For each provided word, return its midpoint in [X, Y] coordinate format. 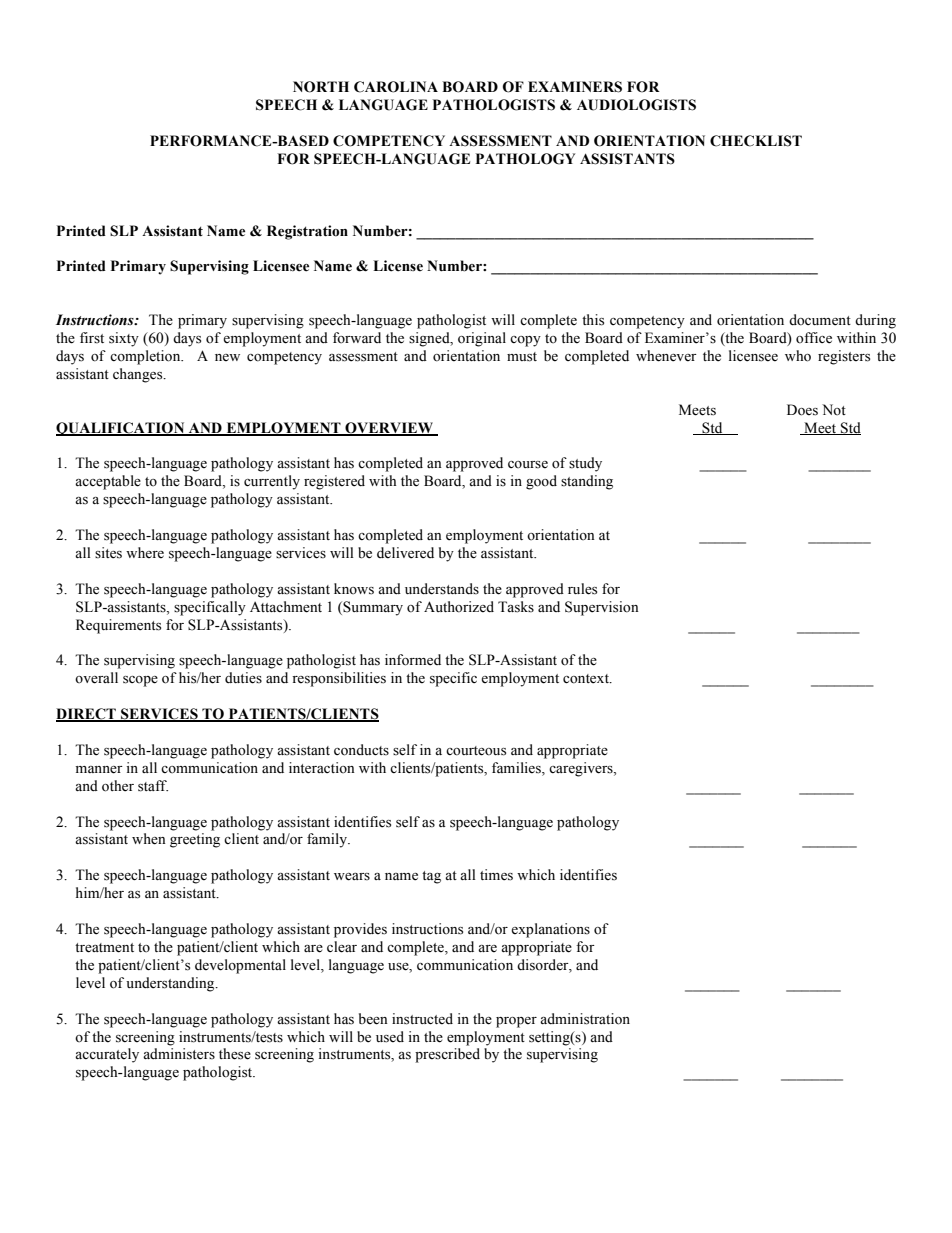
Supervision [602, 608]
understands [442, 589]
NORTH [321, 87]
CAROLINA [396, 87]
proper [516, 1022]
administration [585, 1019]
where [145, 553]
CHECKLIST [756, 141]
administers [179, 1054]
